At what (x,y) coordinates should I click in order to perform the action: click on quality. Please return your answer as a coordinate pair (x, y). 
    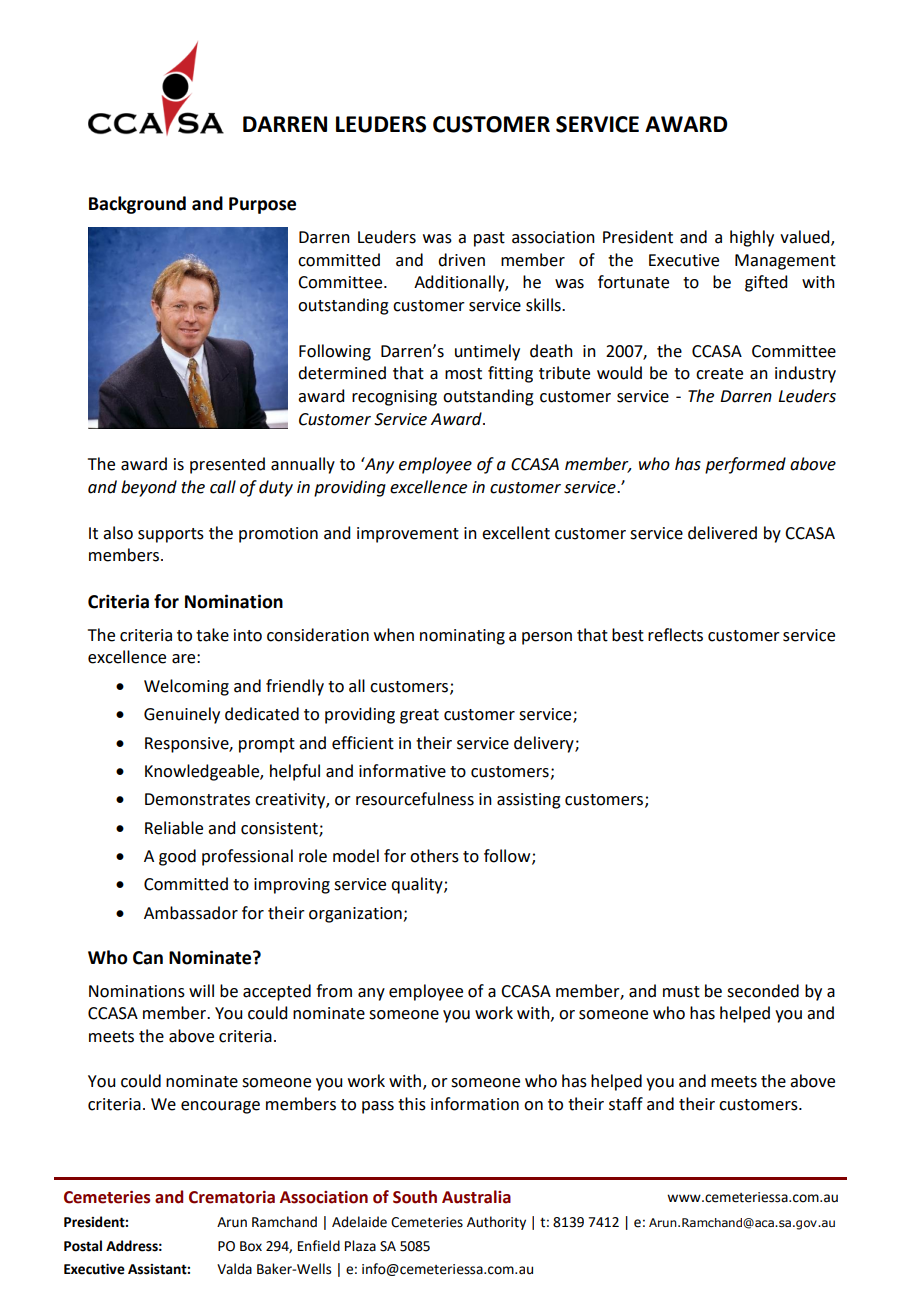
    Looking at the image, I should click on (418, 885).
